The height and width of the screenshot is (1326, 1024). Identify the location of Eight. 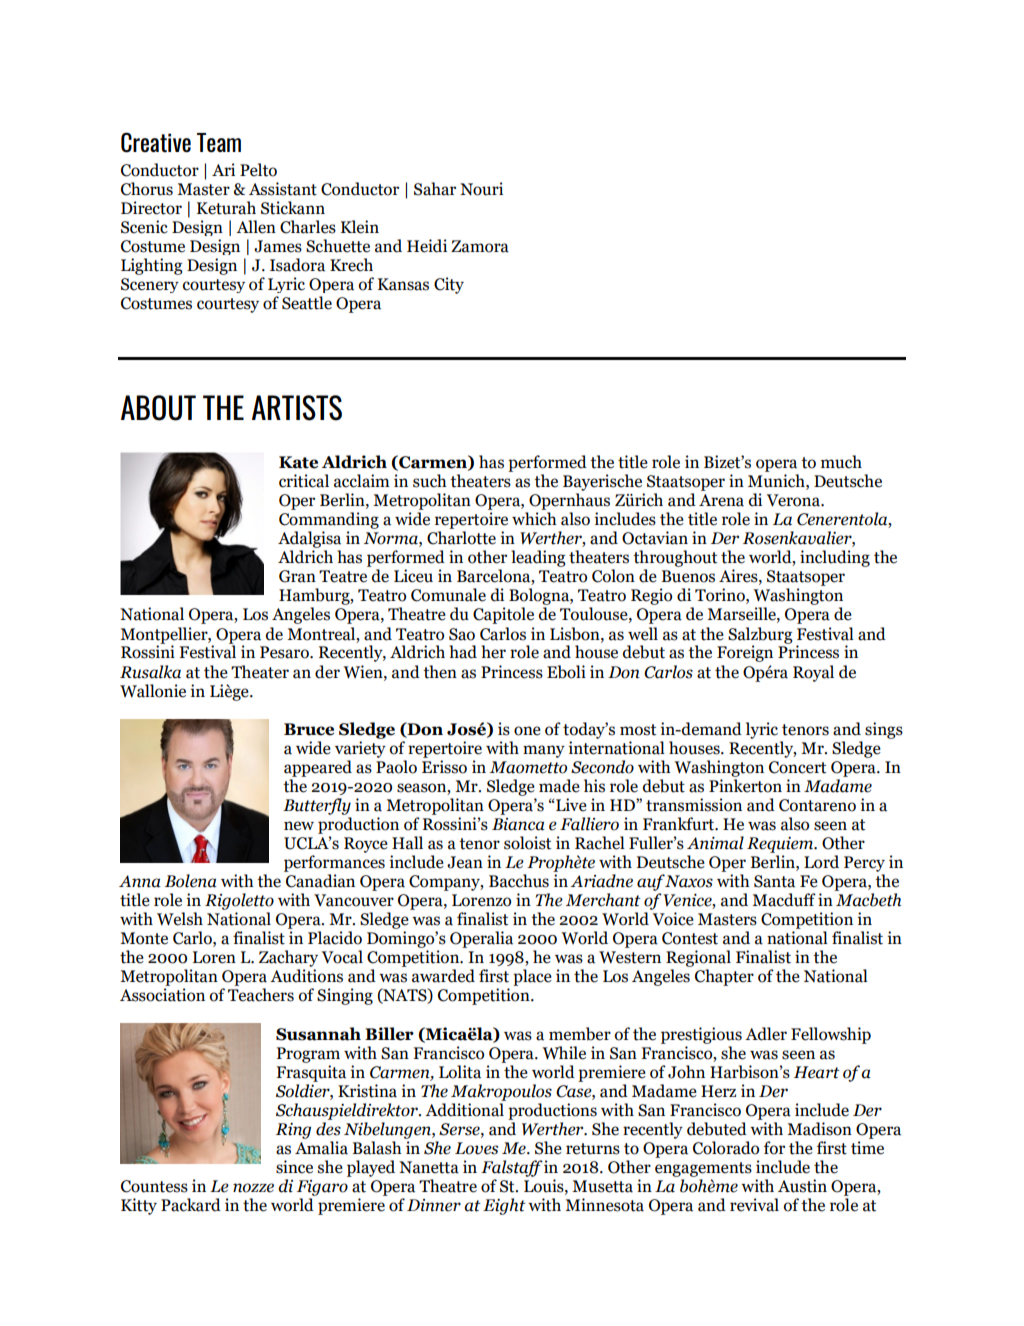
(504, 1206).
